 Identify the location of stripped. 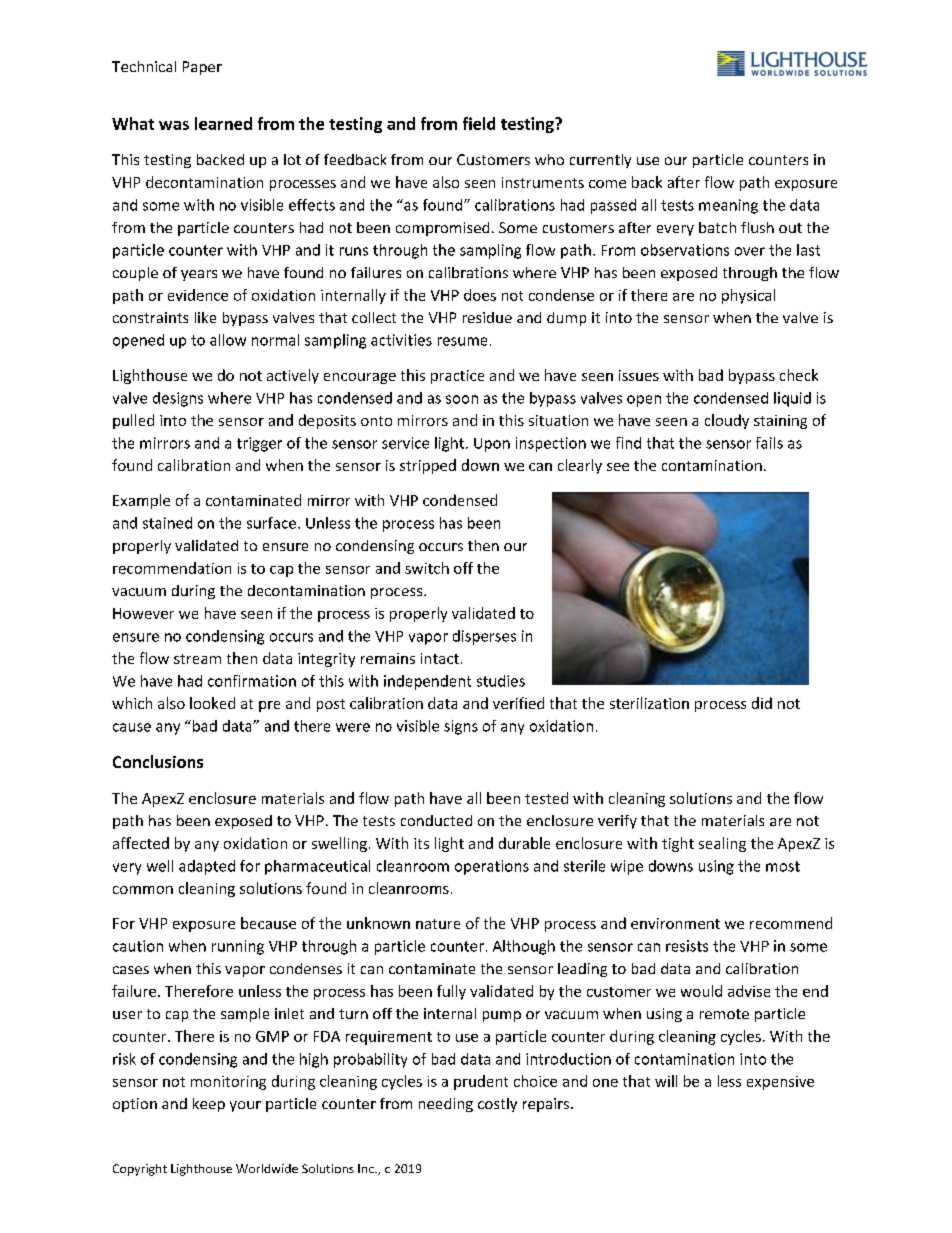
(428, 466).
